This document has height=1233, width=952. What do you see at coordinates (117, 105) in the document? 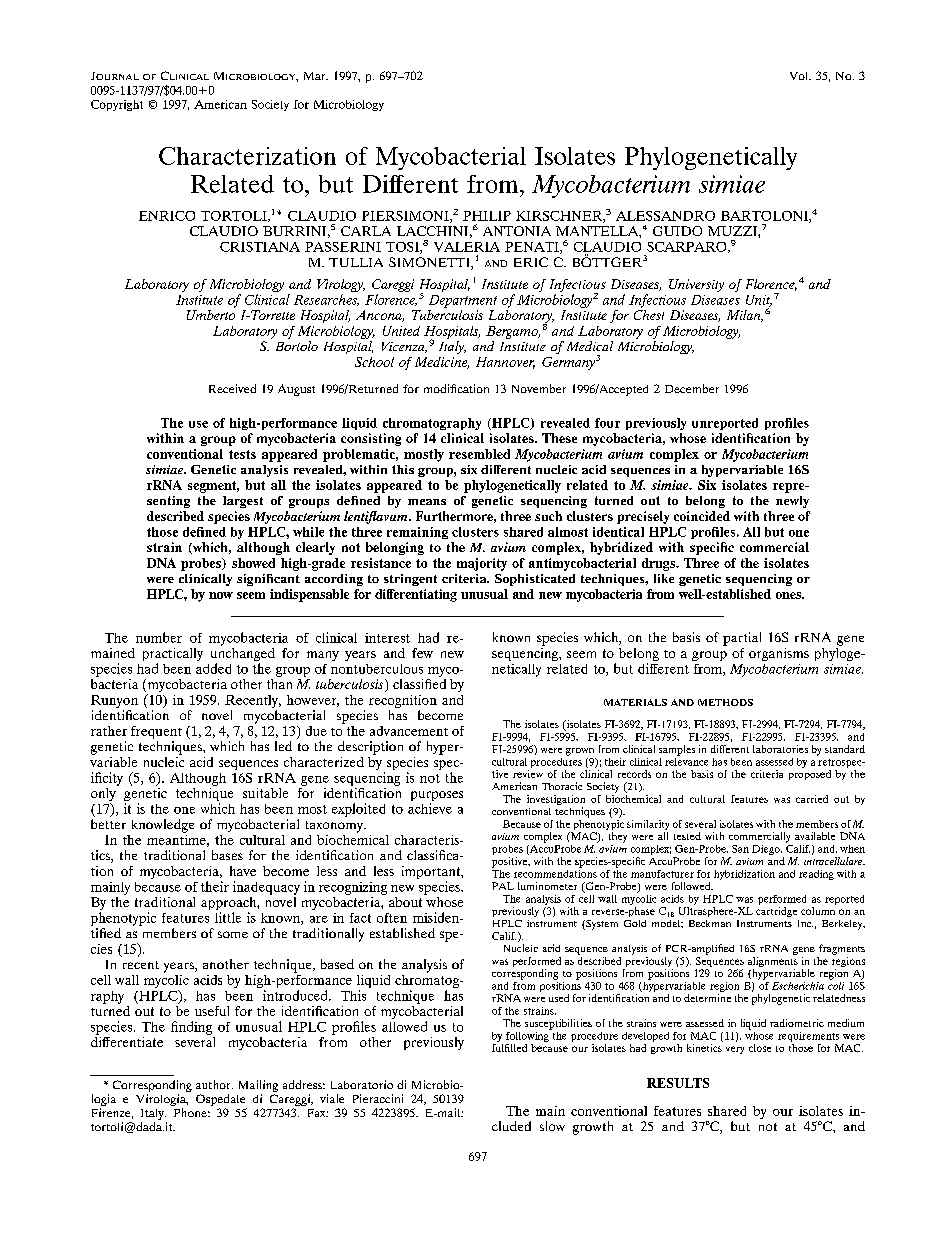
I see `Copyright` at bounding box center [117, 105].
